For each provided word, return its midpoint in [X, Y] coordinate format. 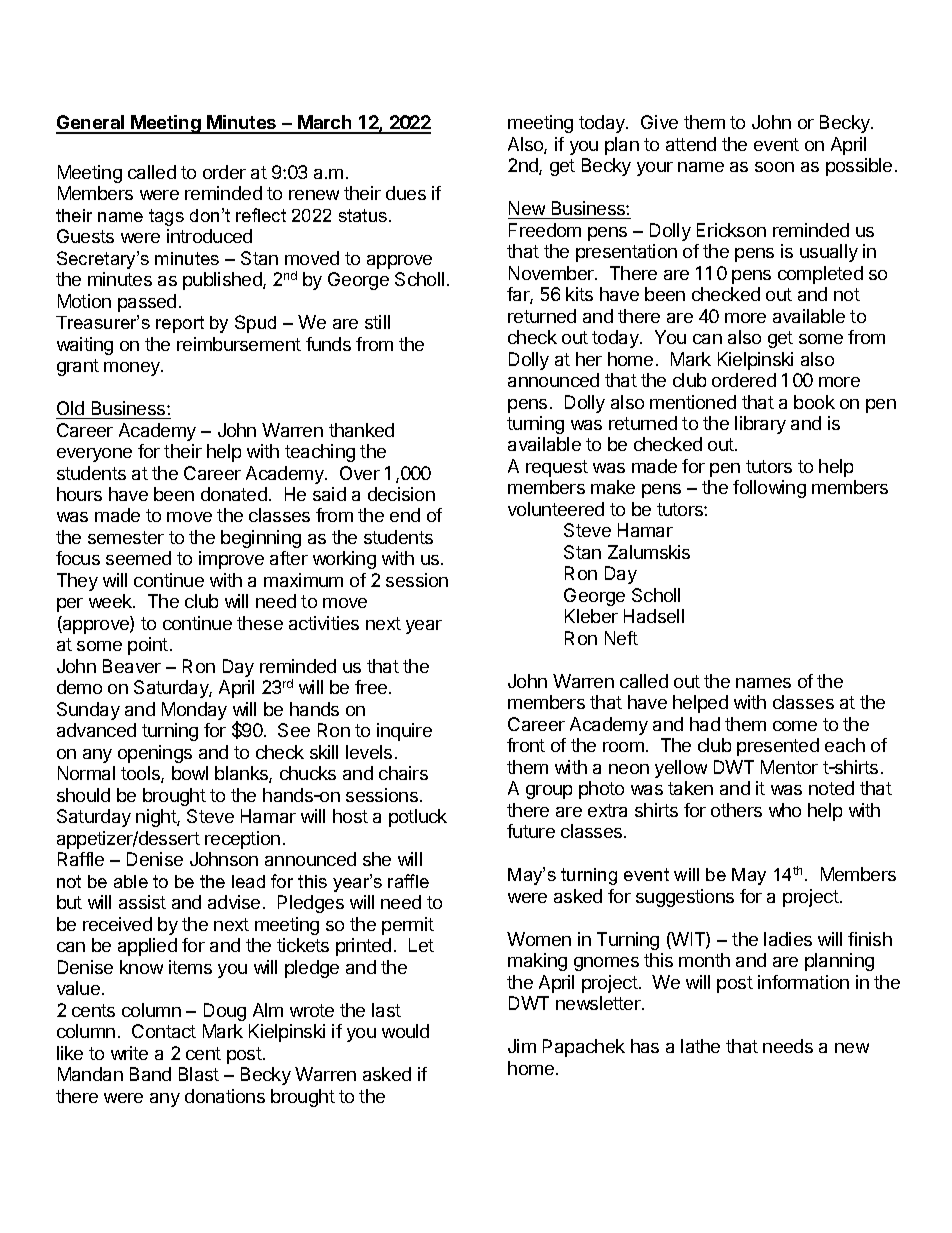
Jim [522, 1046]
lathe [700, 1046]
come [795, 726]
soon [774, 167]
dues [406, 193]
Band [150, 1074]
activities [324, 623]
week [111, 601]
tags [166, 217]
